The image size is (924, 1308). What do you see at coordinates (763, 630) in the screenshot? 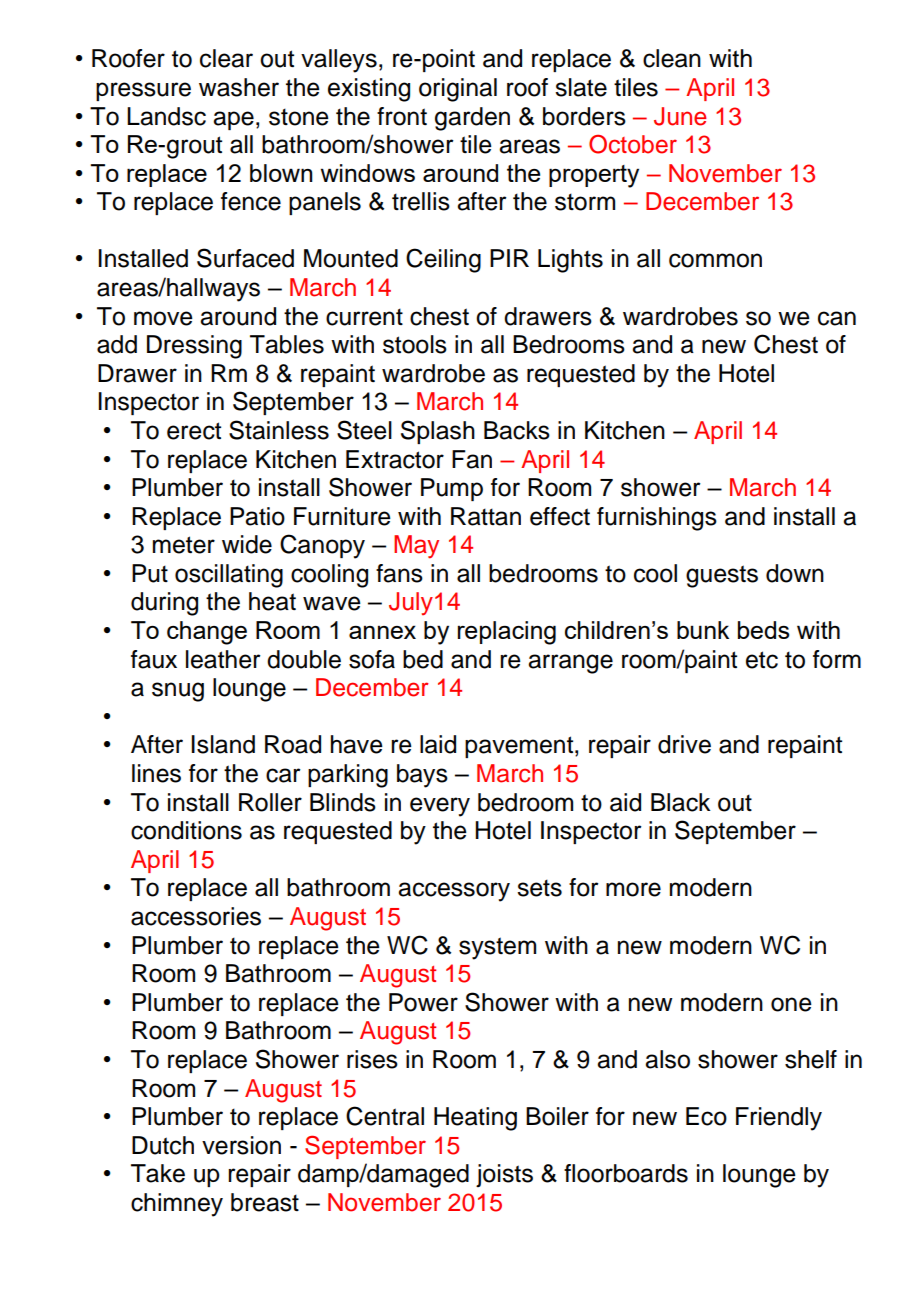
I see `beds` at bounding box center [763, 630].
